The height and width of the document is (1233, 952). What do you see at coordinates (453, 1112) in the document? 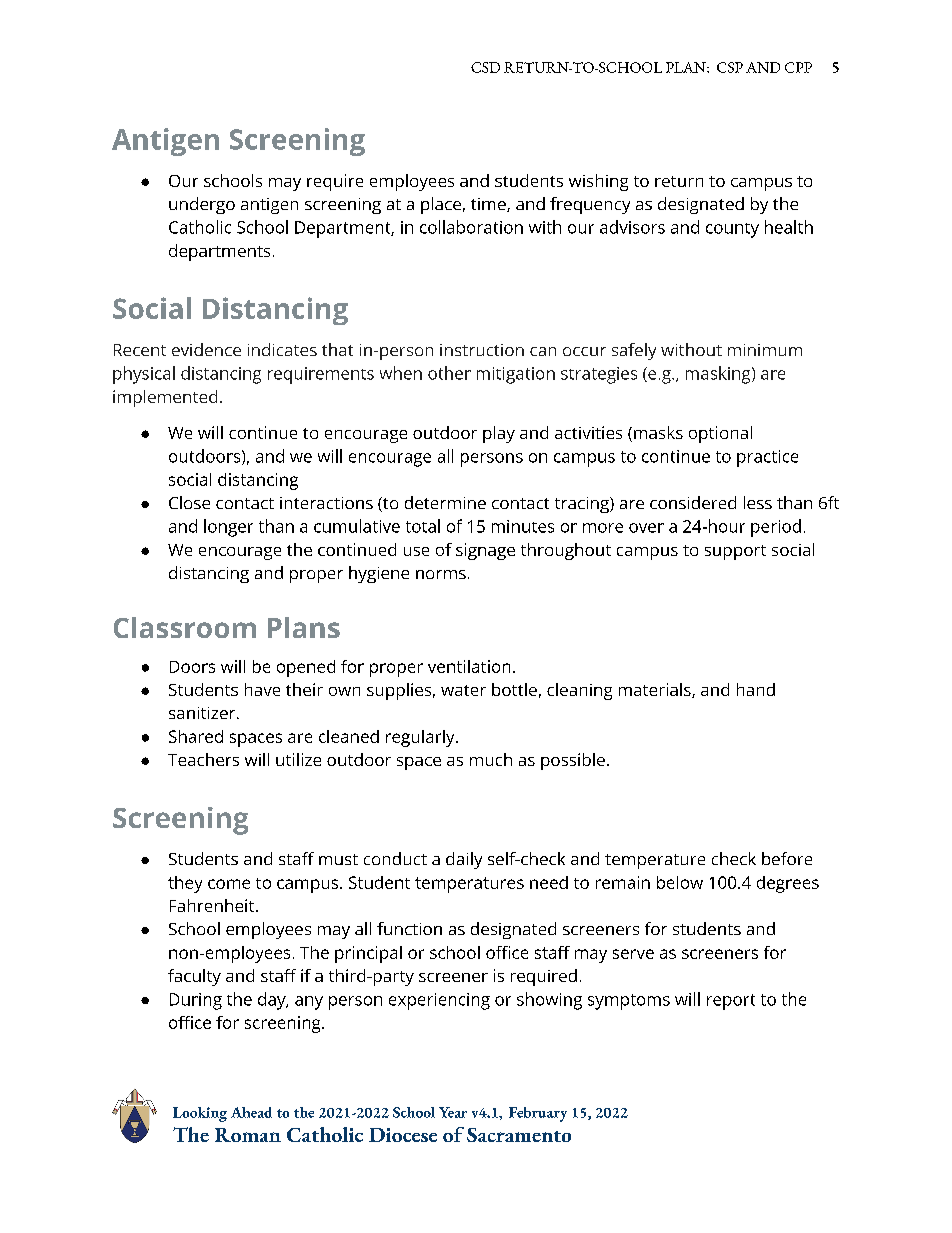
I see `Year` at bounding box center [453, 1112].
